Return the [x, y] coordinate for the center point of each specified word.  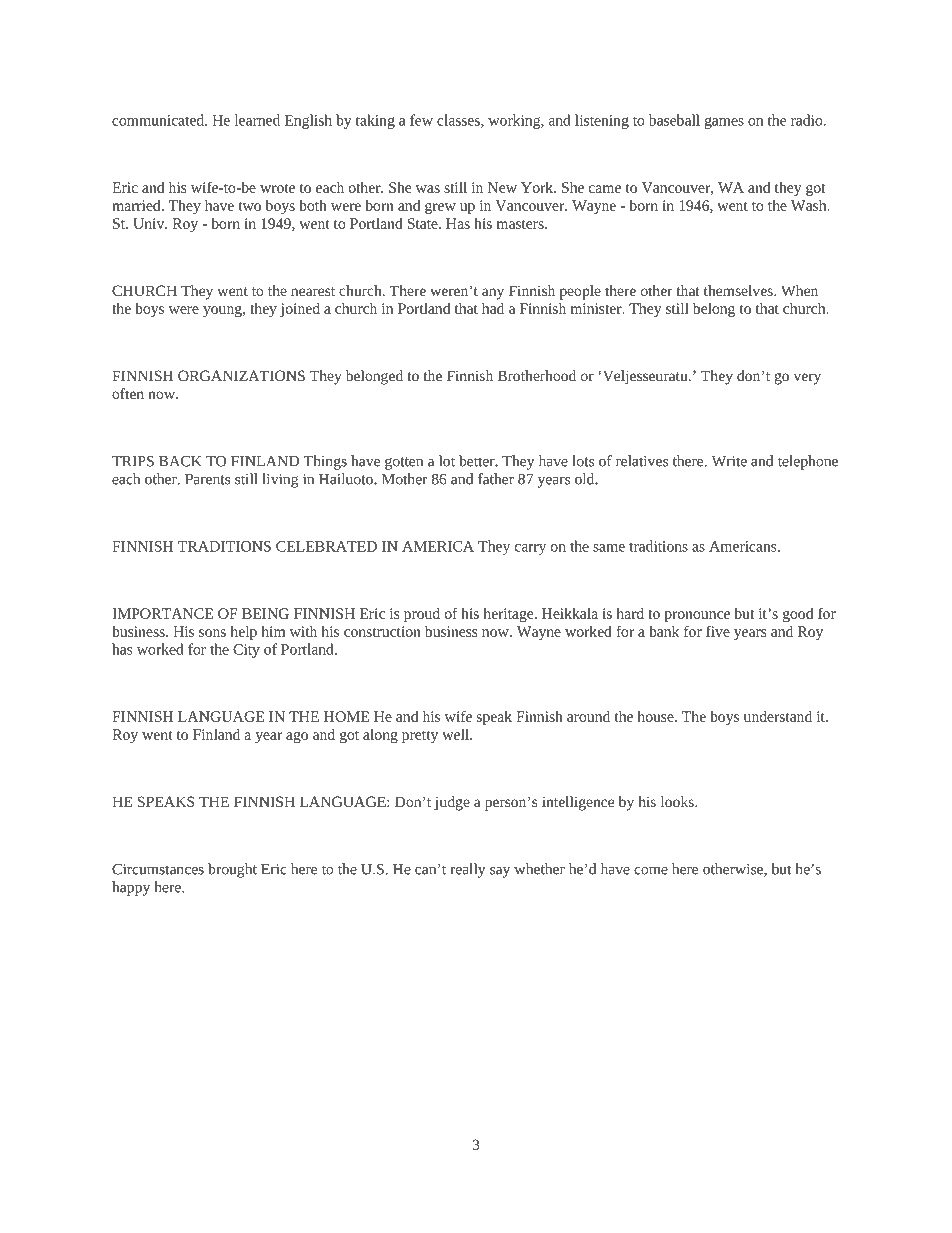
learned [257, 120]
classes [459, 121]
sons [212, 633]
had [493, 308]
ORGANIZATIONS [241, 375]
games [724, 123]
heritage [510, 615]
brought [232, 870]
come [651, 871]
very [807, 379]
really [468, 870]
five [718, 631]
